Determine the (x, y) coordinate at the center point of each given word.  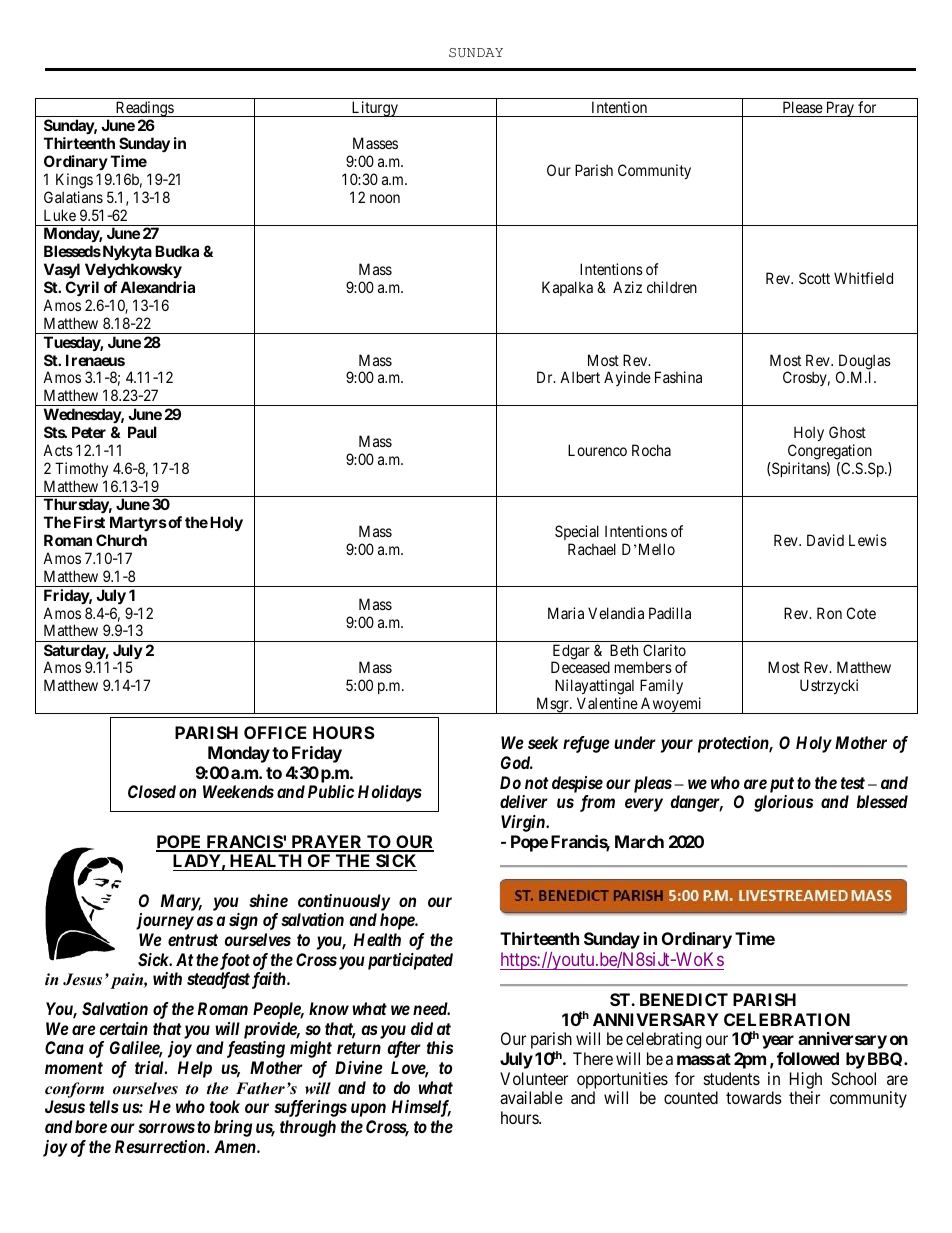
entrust (193, 940)
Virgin (524, 823)
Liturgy (374, 109)
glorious (783, 803)
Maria (566, 613)
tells (104, 1106)
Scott (814, 278)
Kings (74, 181)
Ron (829, 613)
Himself (421, 1108)
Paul (142, 432)
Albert (580, 377)
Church (121, 540)
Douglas (865, 363)
